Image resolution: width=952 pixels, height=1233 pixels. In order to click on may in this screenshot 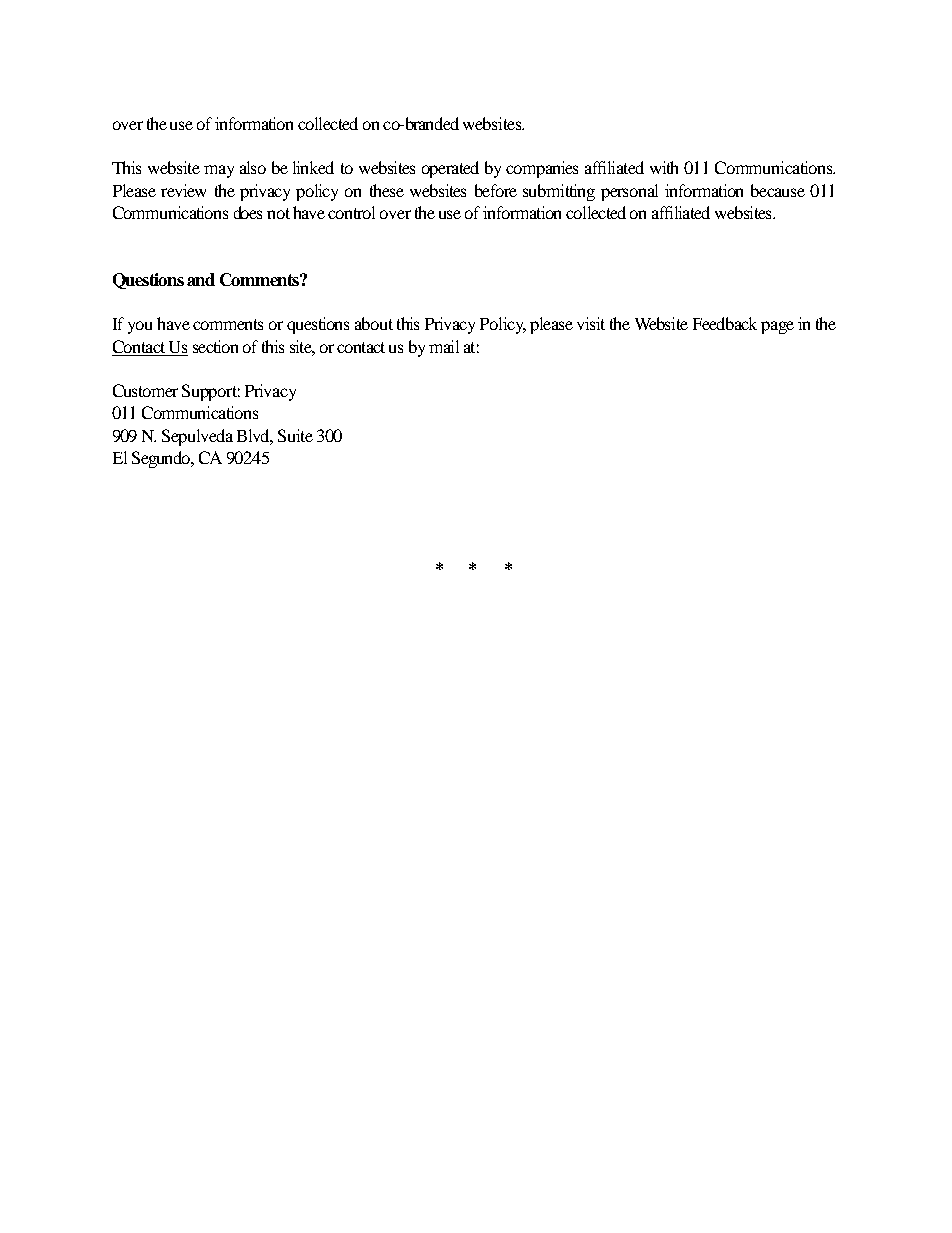, I will do `click(219, 171)`.
